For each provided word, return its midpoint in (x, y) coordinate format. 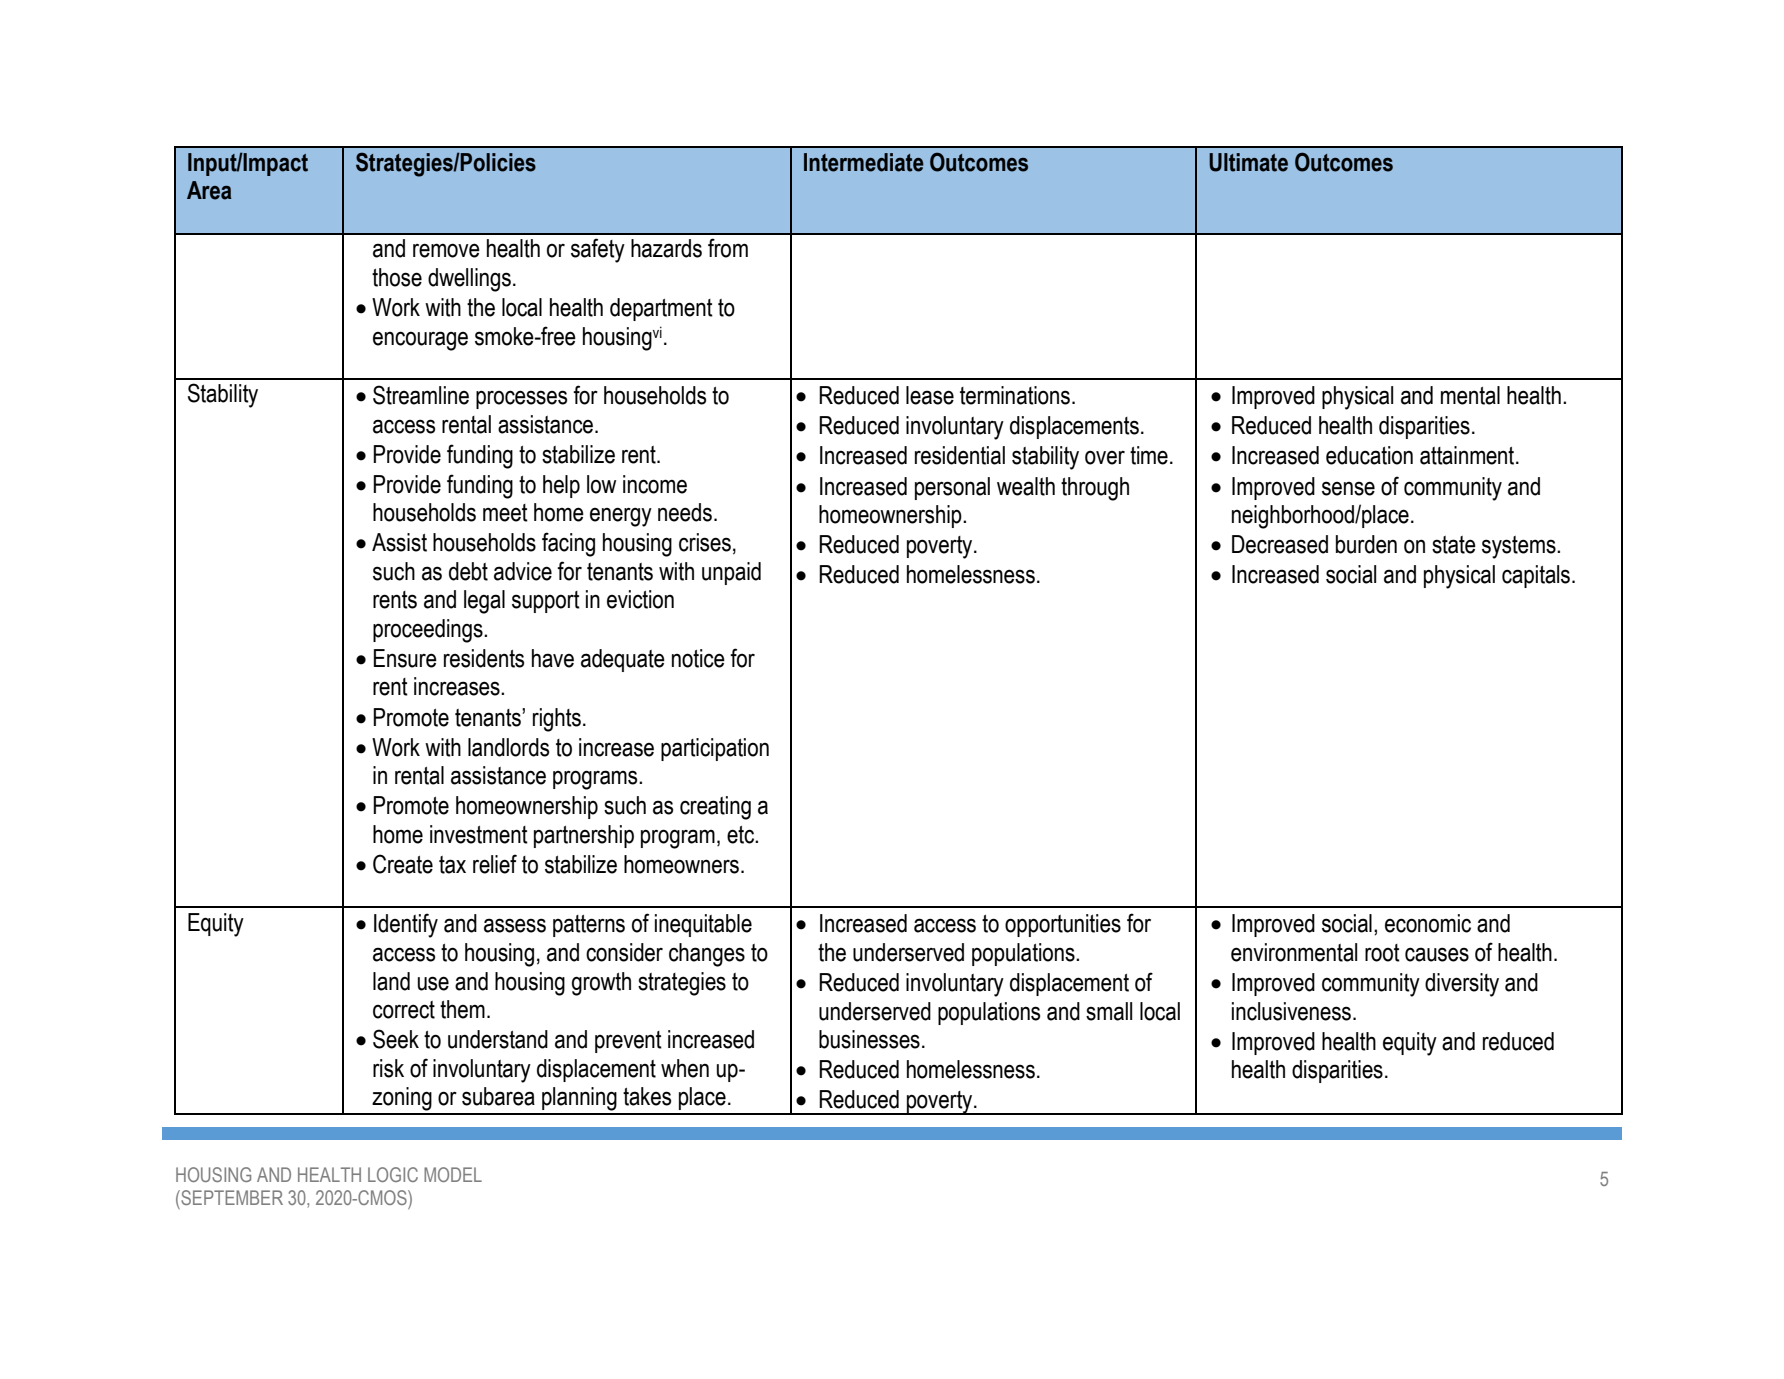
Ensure (405, 658)
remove (446, 250)
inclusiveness (1291, 1011)
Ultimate (1248, 162)
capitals (1536, 576)
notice (698, 658)
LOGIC (393, 1174)
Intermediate (864, 162)
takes (647, 1096)
